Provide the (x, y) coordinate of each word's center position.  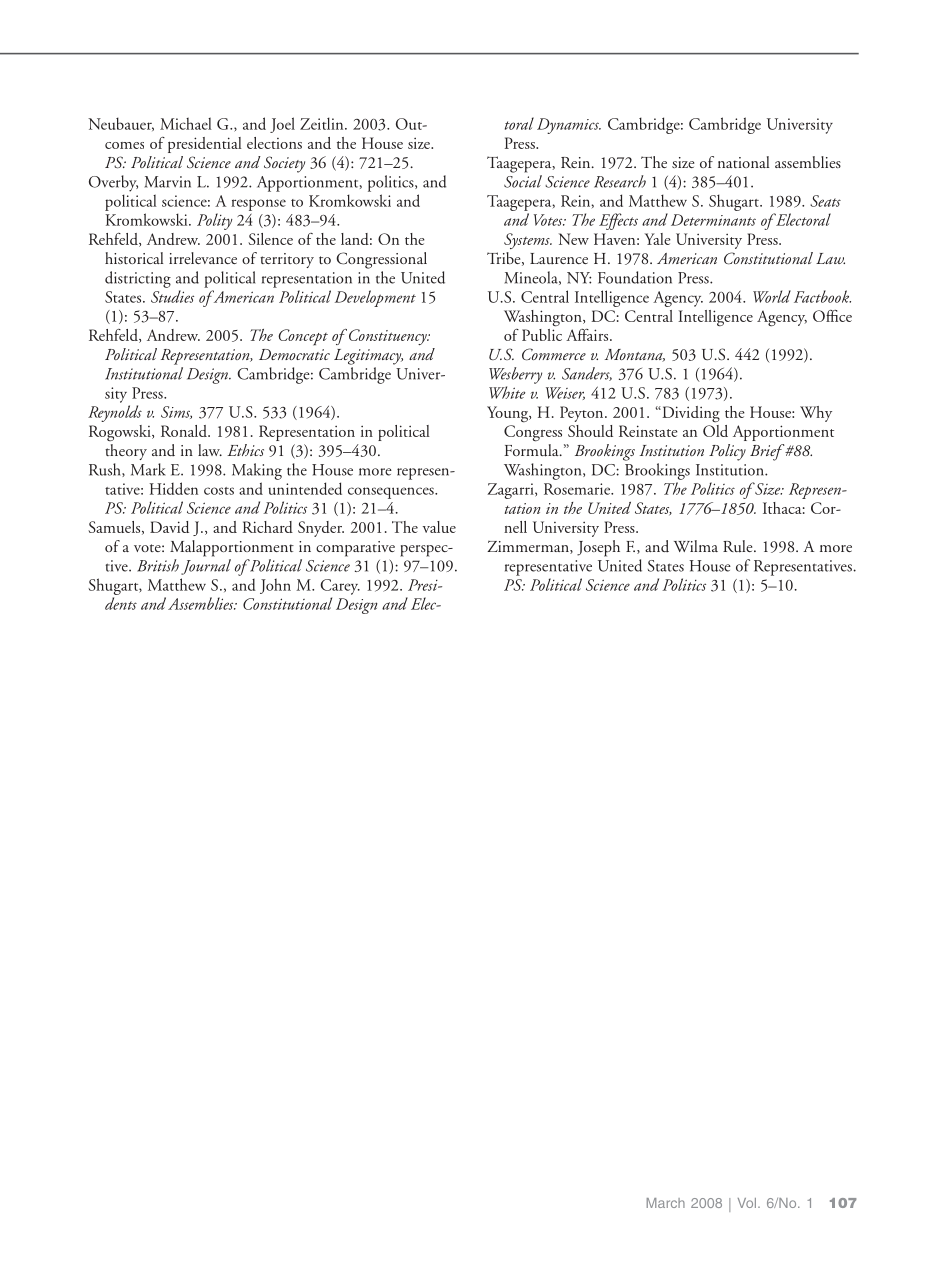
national (743, 162)
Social (523, 181)
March (666, 1203)
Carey (340, 587)
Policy (727, 452)
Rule (739, 546)
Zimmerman (529, 547)
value (439, 527)
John (275, 586)
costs (219, 491)
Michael (186, 123)
